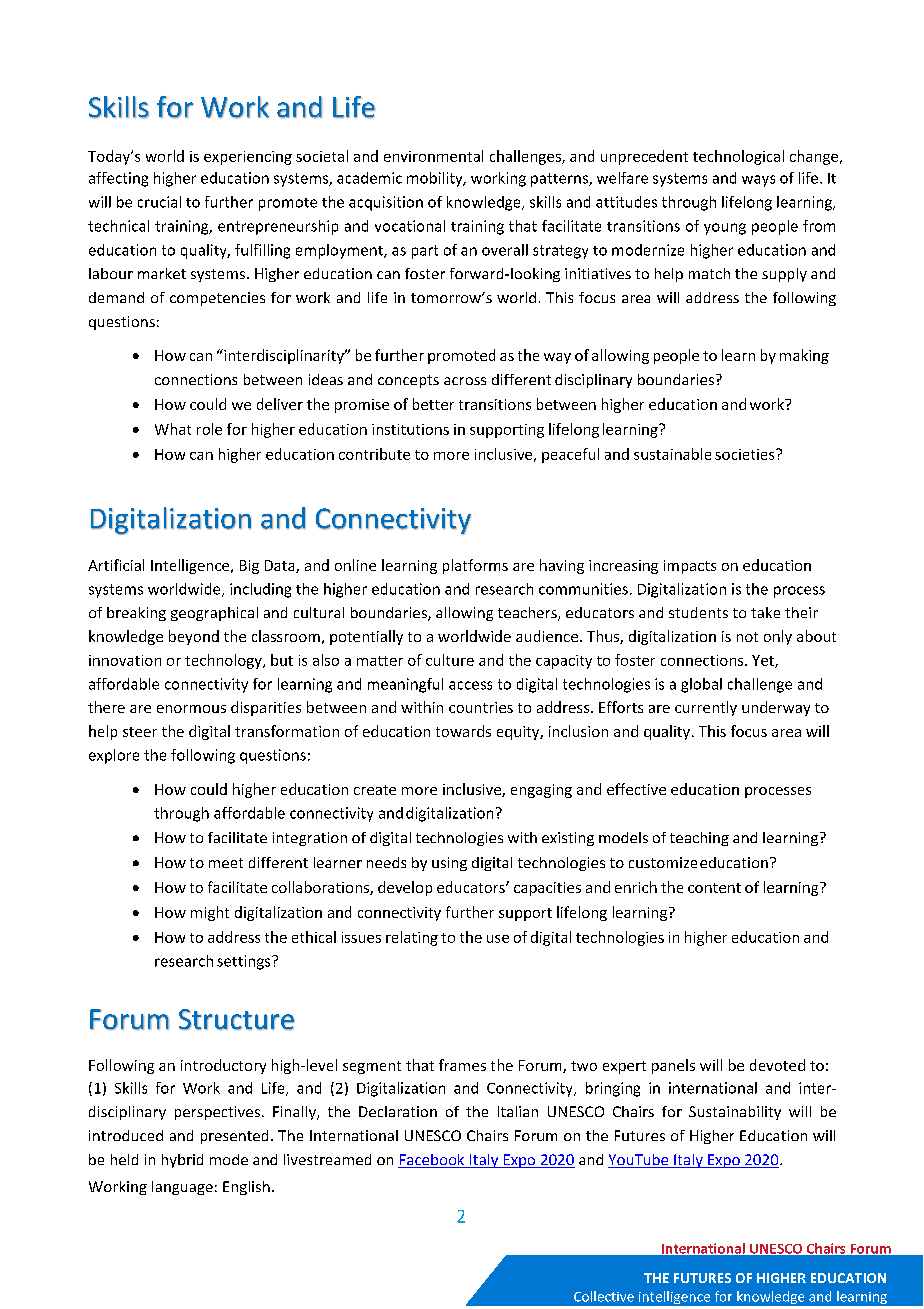 The image size is (924, 1309). I want to click on mobility, so click(436, 179).
